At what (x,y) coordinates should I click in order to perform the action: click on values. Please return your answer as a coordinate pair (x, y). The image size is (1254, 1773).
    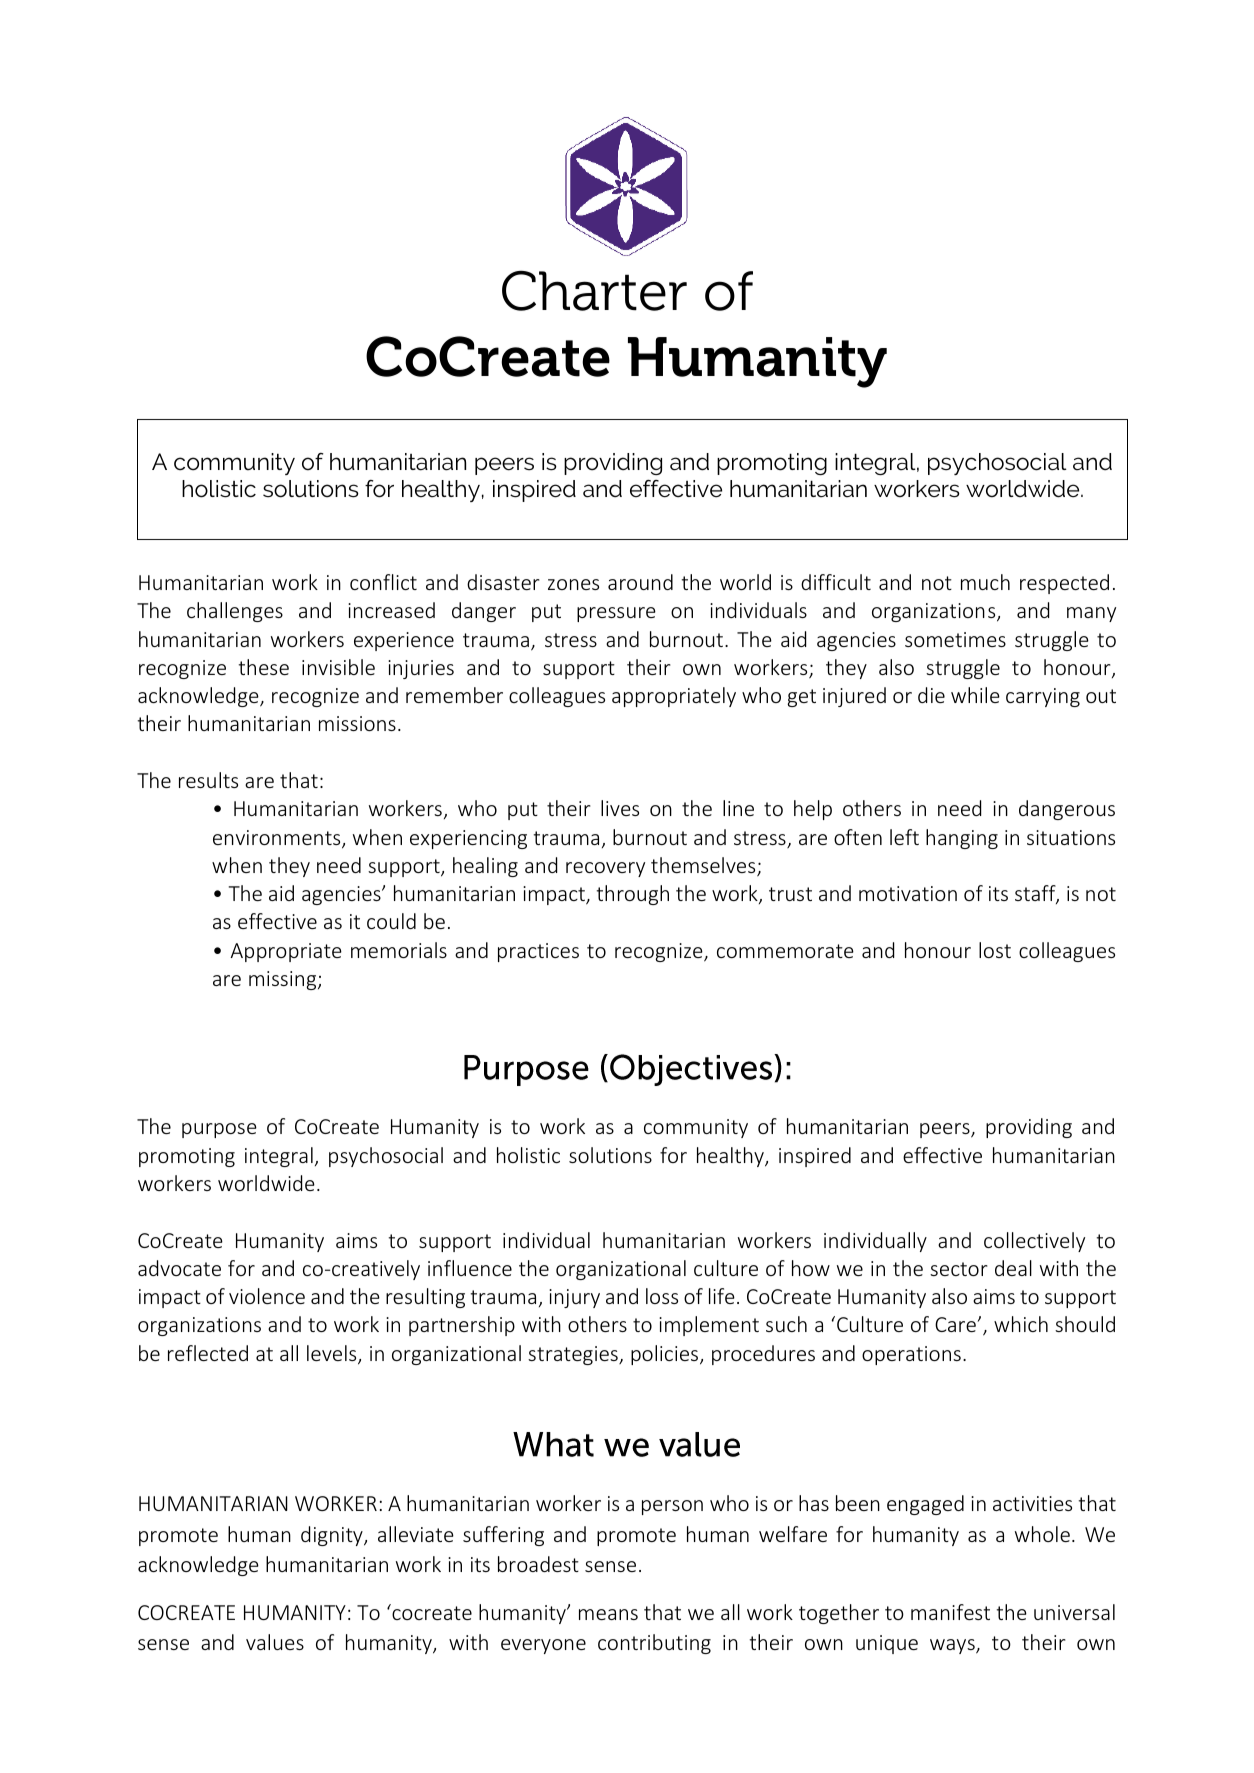
    Looking at the image, I should click on (275, 1642).
